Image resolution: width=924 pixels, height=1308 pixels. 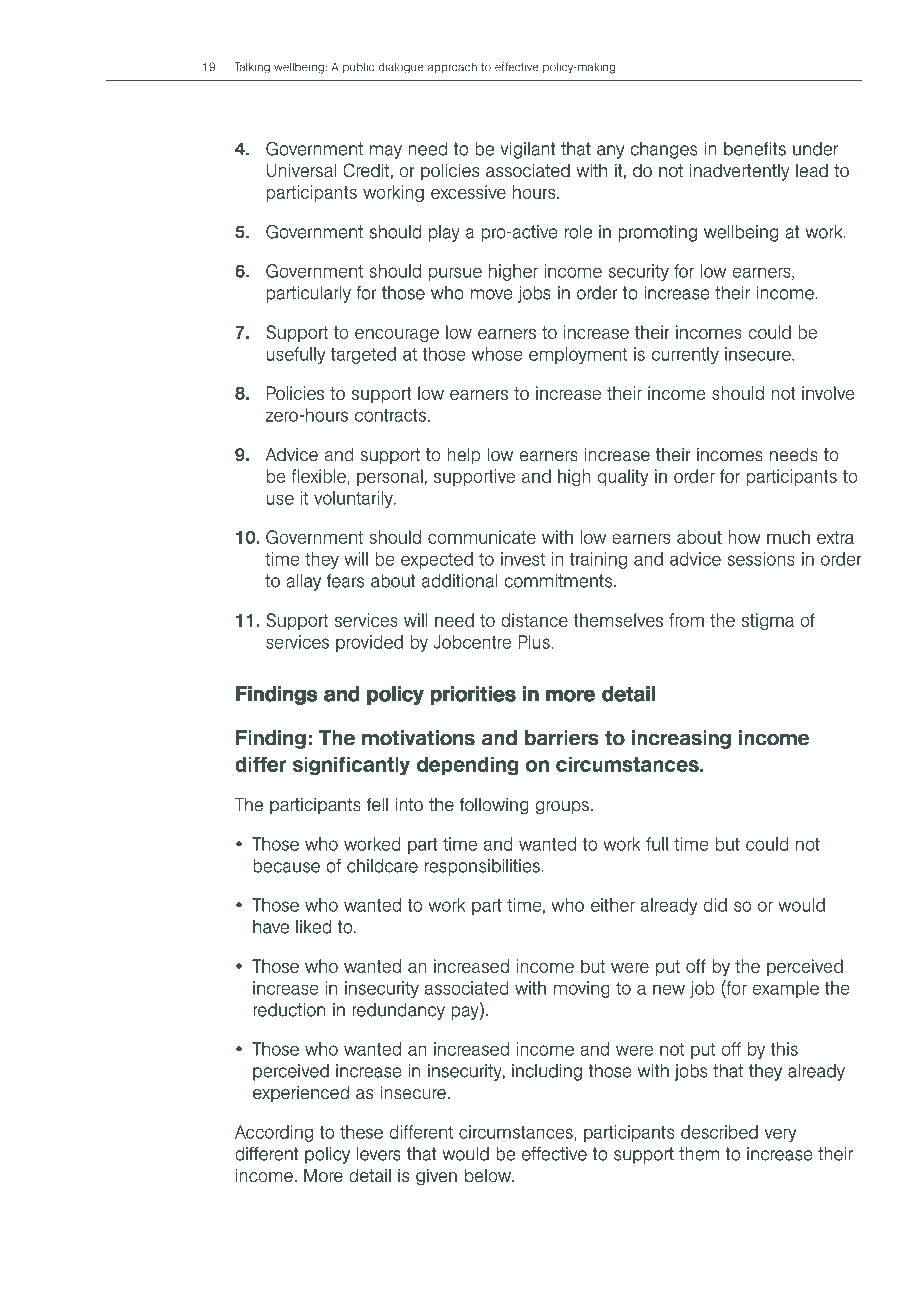 I want to click on vigilant, so click(x=527, y=150).
